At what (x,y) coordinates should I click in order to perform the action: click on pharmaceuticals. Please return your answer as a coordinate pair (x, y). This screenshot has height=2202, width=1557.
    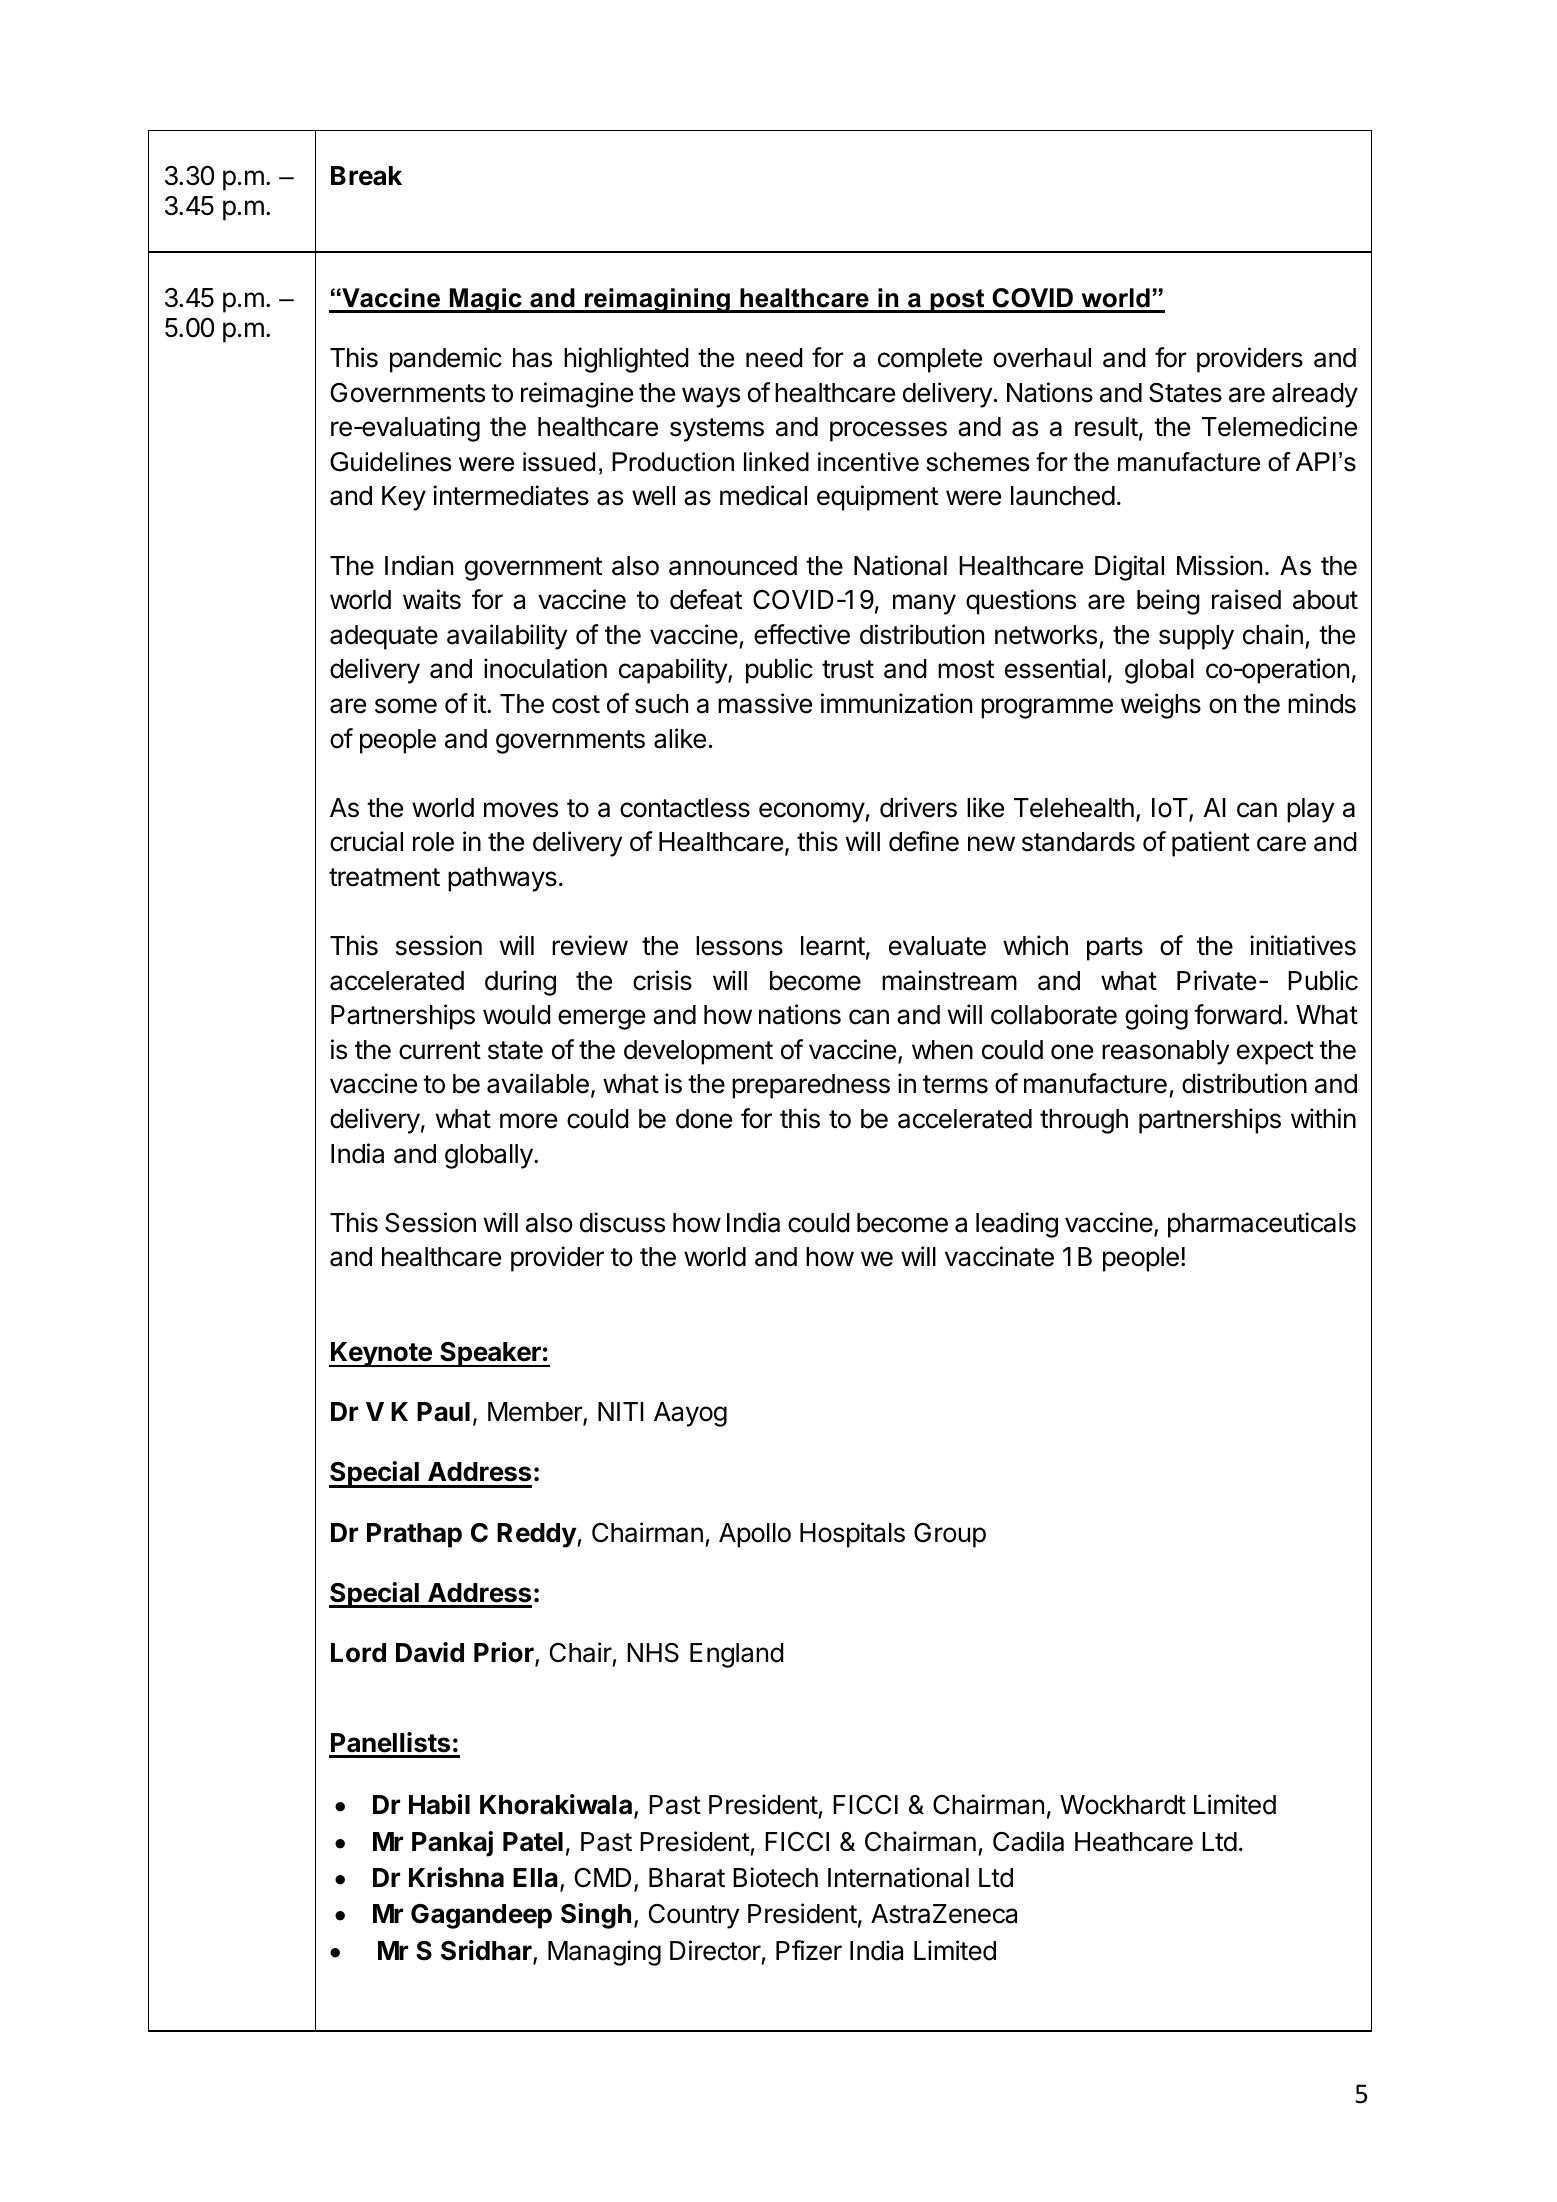
    Looking at the image, I should click on (1262, 1225).
